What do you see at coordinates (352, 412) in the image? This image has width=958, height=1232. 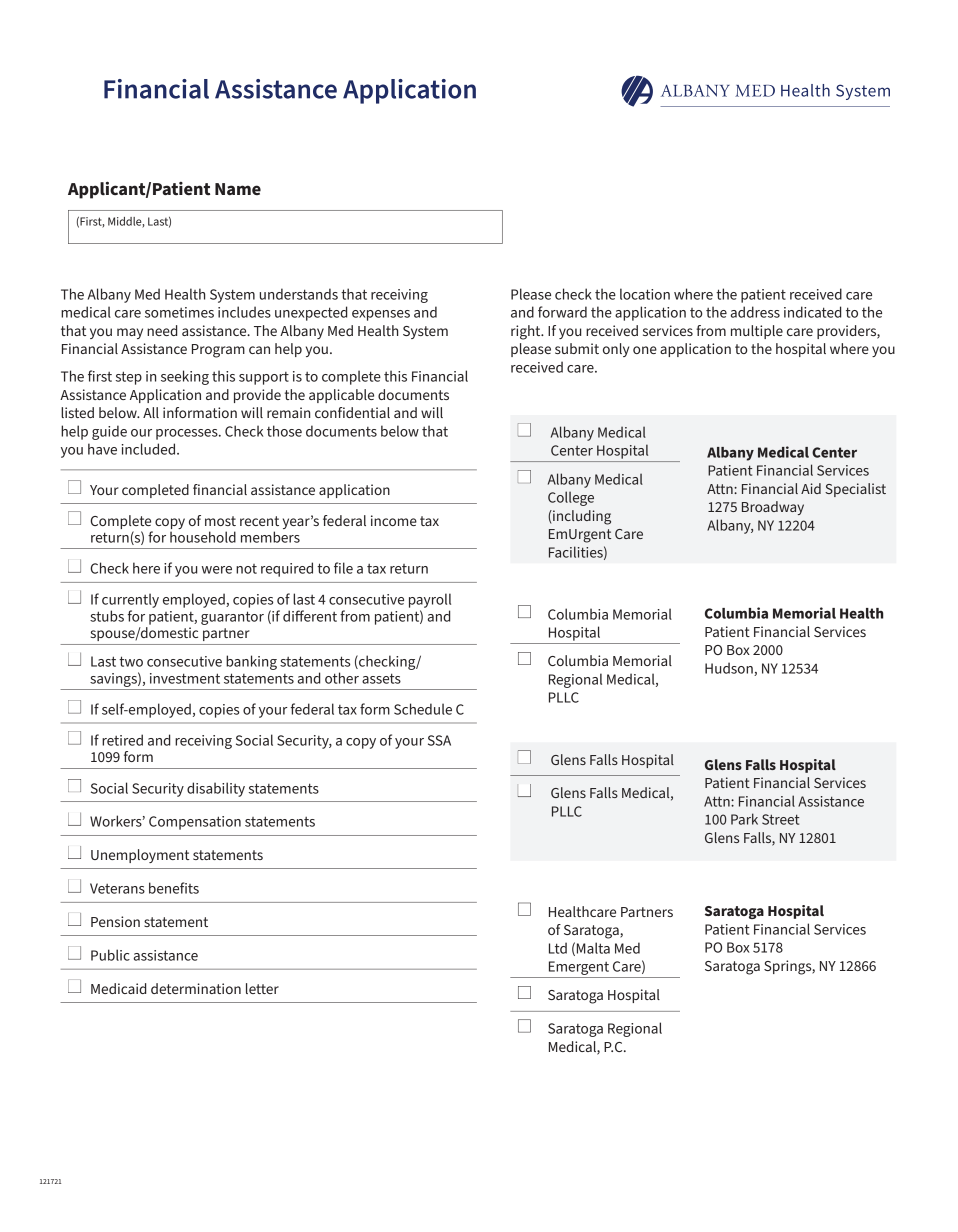 I see `confidential` at bounding box center [352, 412].
